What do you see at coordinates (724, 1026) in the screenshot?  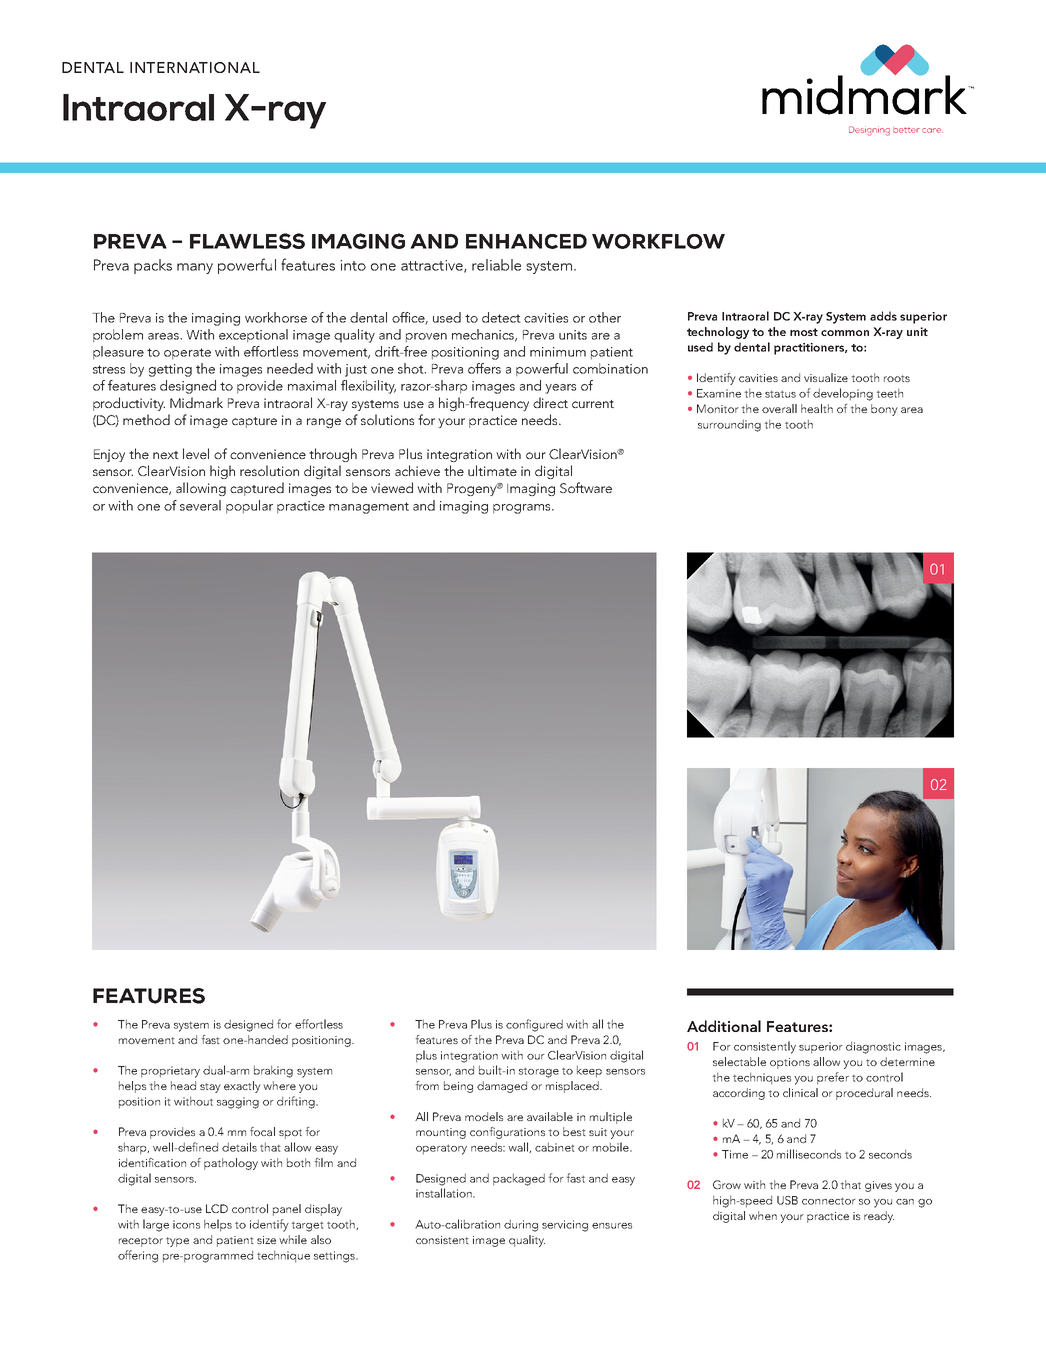 I see `Additional` at bounding box center [724, 1026].
